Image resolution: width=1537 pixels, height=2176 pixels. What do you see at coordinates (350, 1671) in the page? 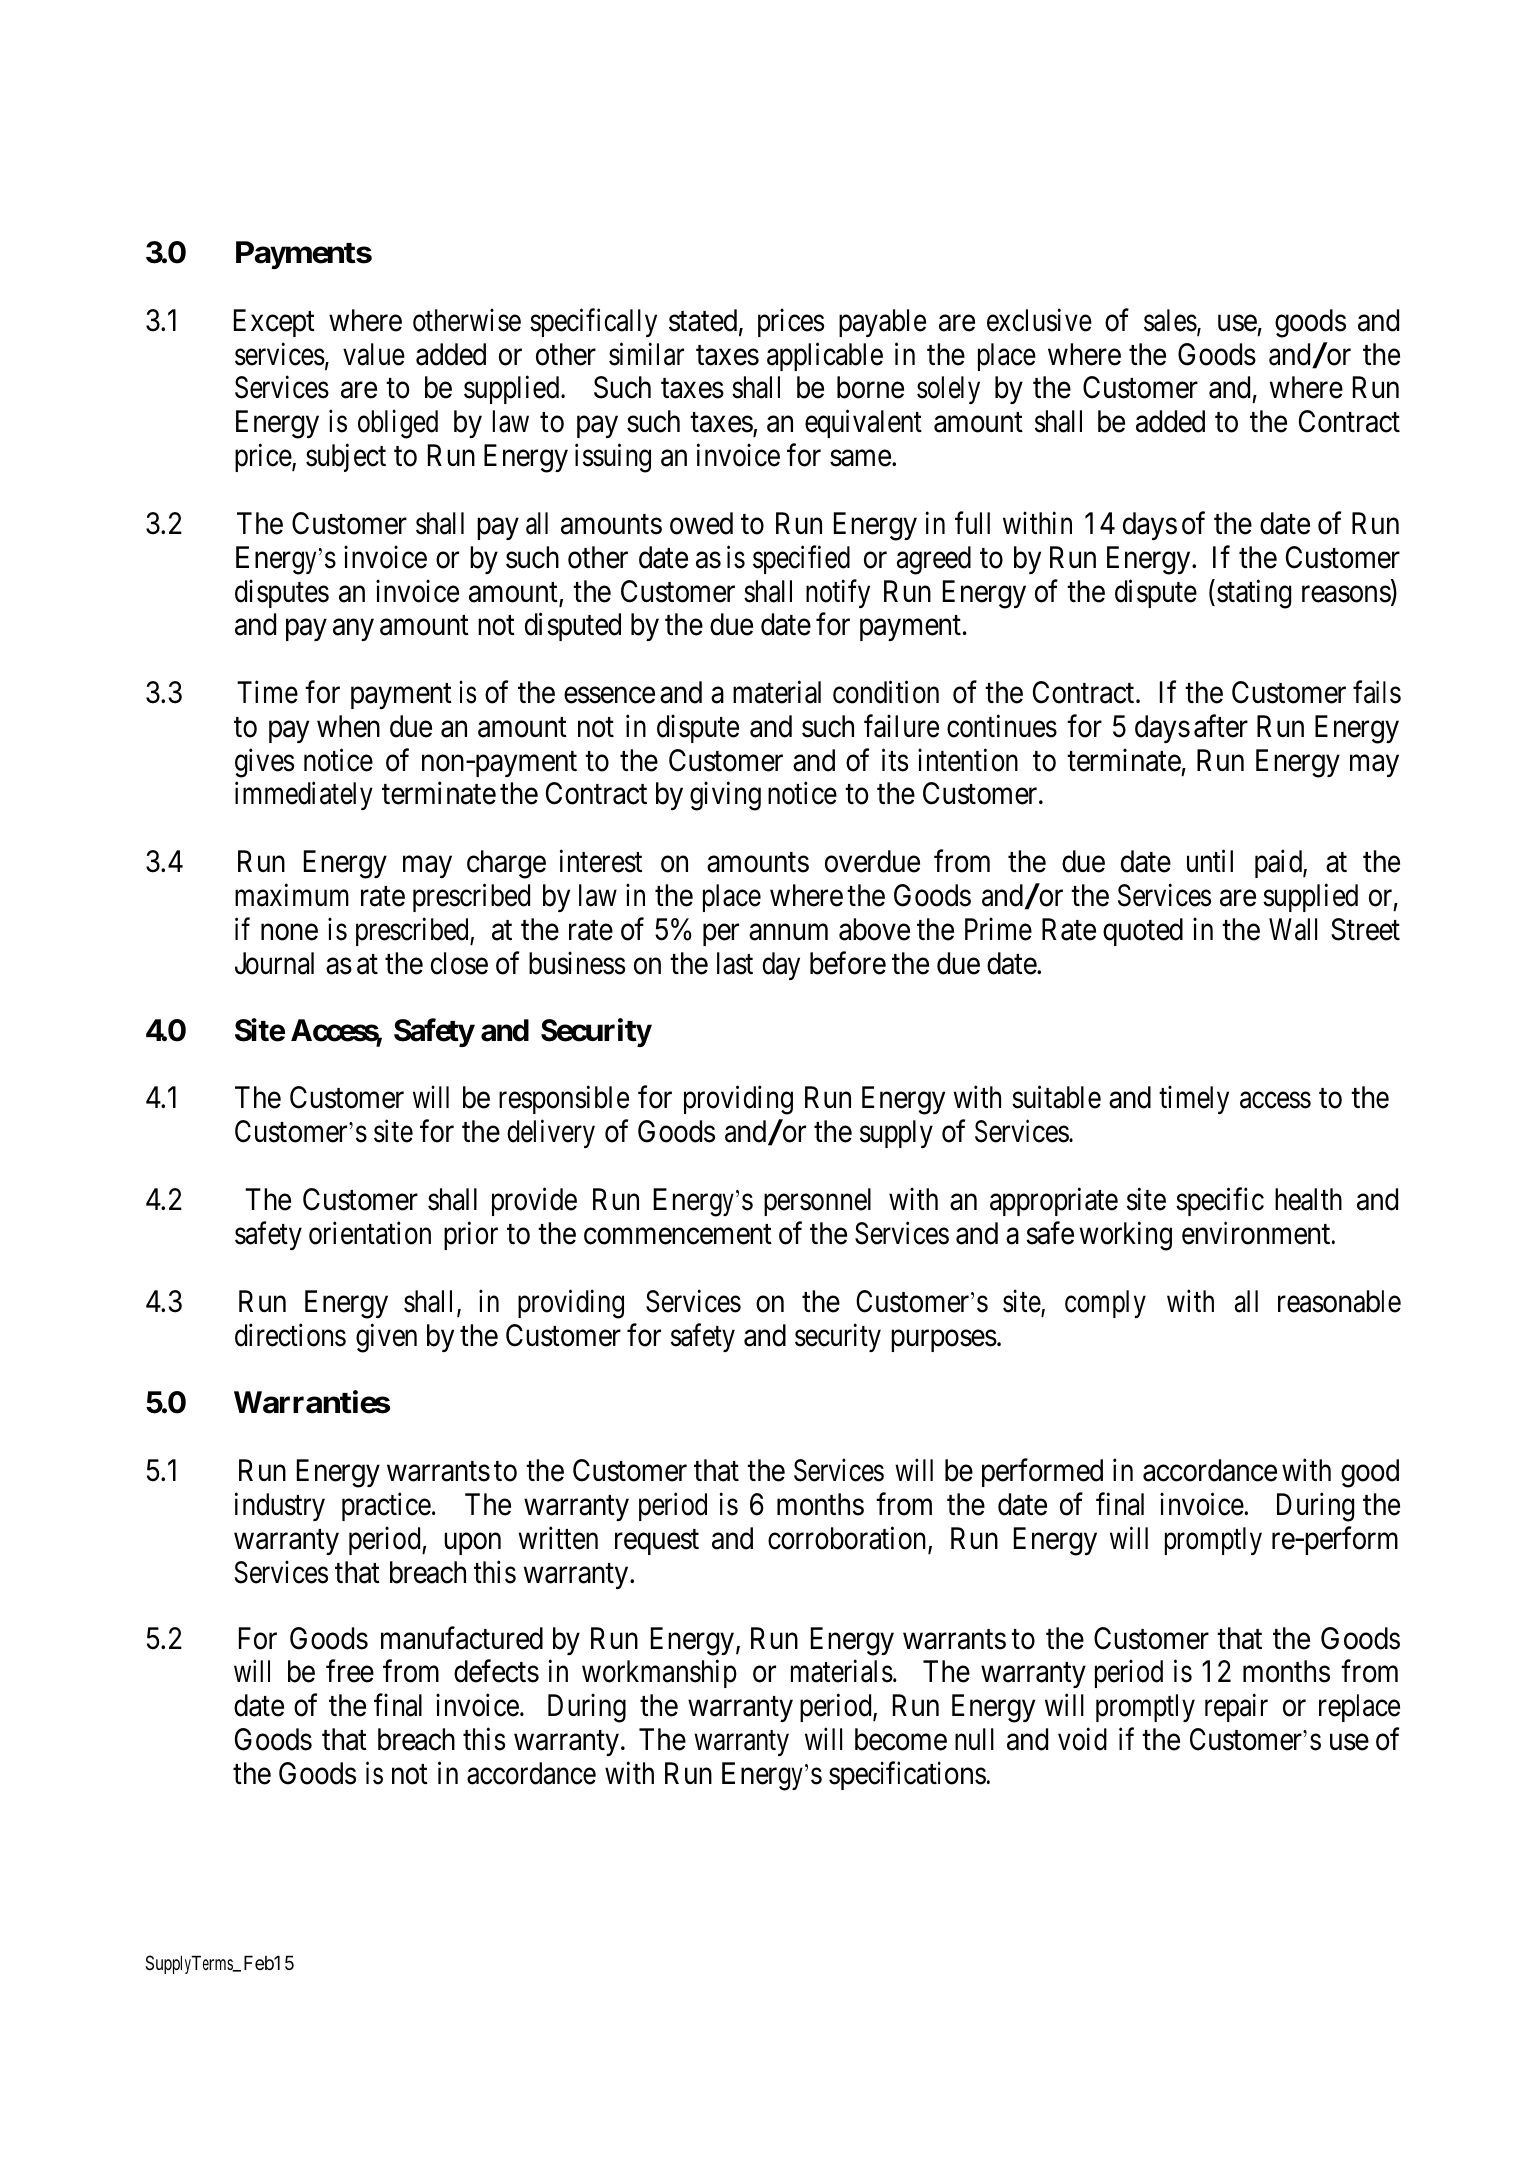
I see `free` at bounding box center [350, 1671].
